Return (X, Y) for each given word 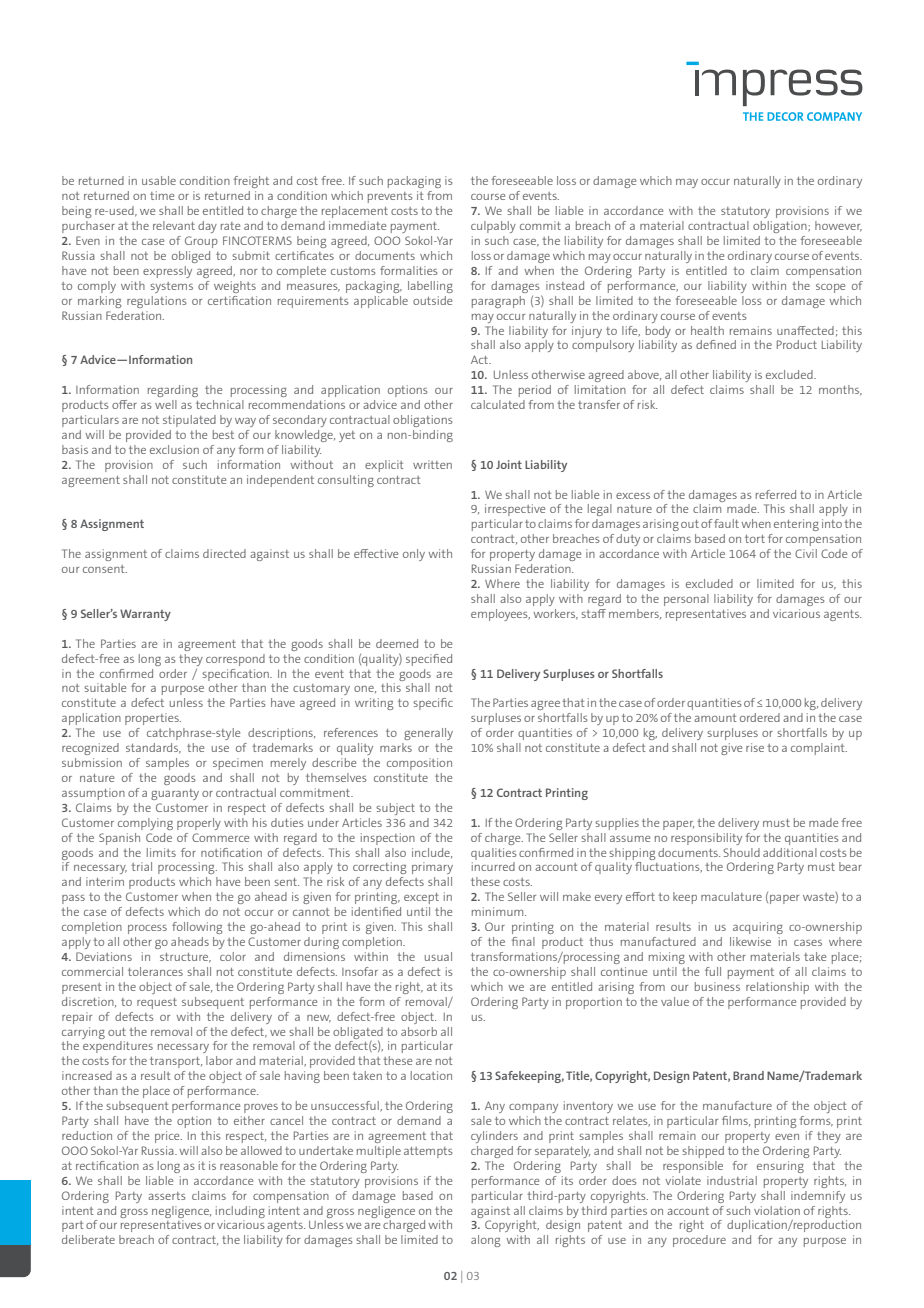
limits (161, 852)
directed (224, 553)
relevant (174, 225)
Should (741, 852)
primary (432, 868)
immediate (357, 225)
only (414, 555)
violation (777, 1210)
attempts (428, 1152)
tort (755, 539)
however (838, 226)
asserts (167, 1196)
